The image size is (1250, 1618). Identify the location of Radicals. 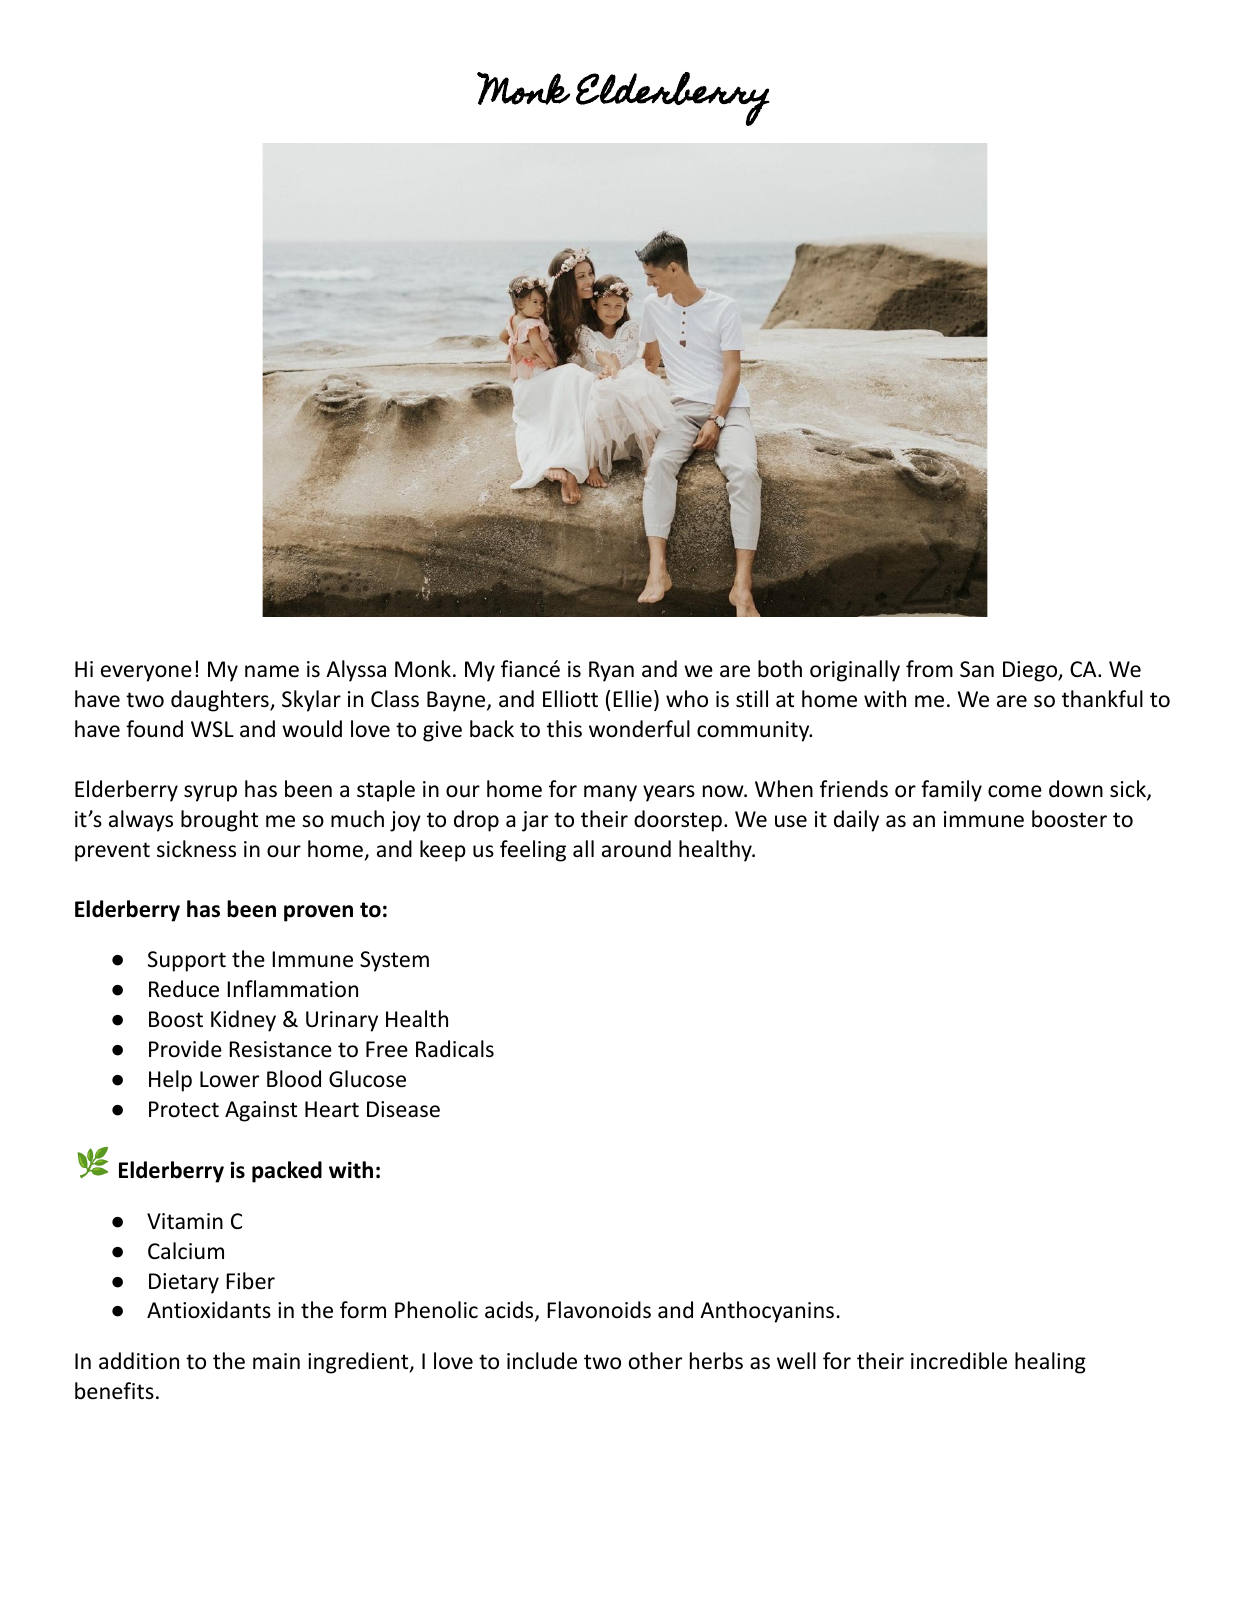
(455, 1049).
